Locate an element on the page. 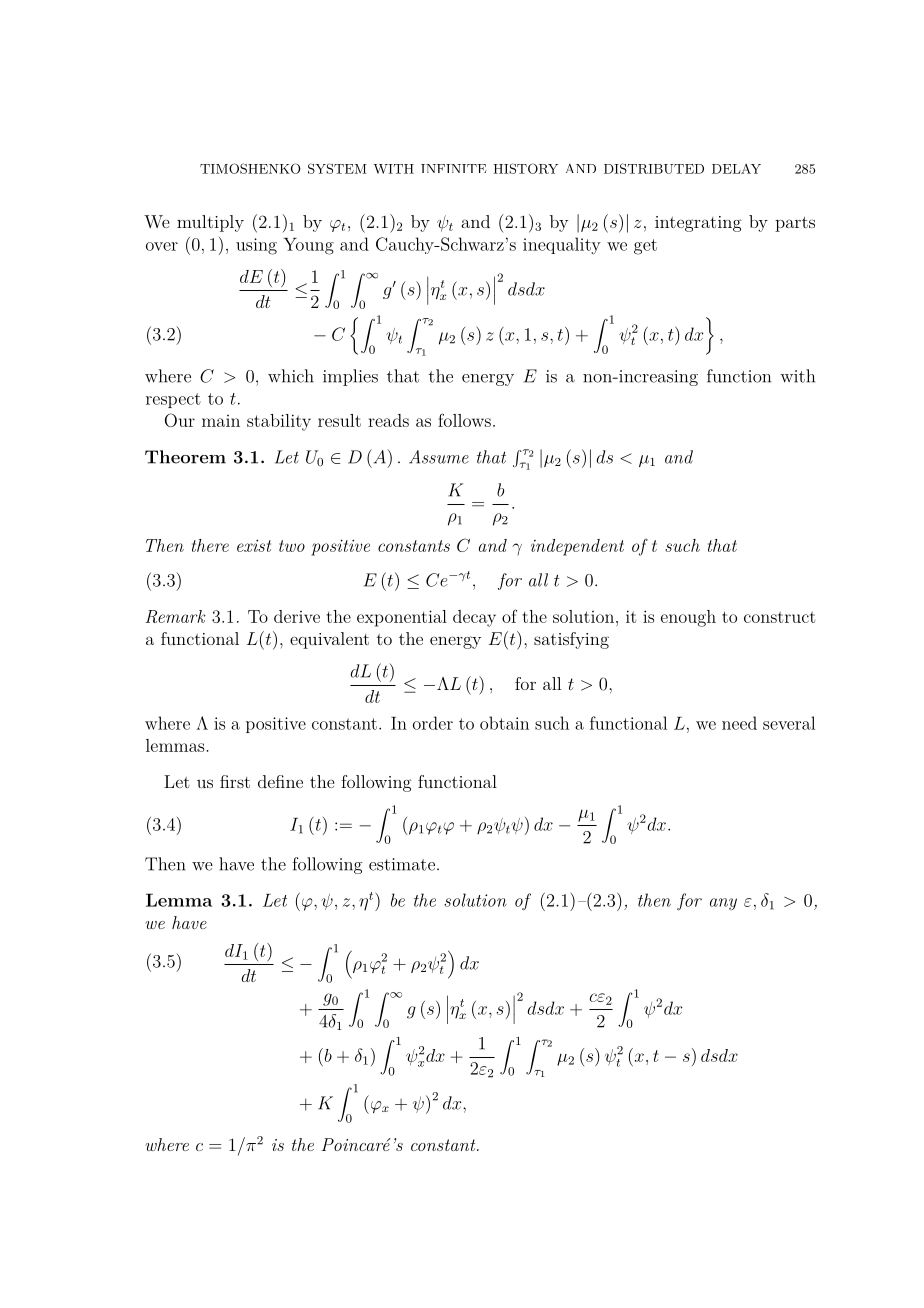 The image size is (924, 1308). DELAY is located at coordinates (736, 169).
